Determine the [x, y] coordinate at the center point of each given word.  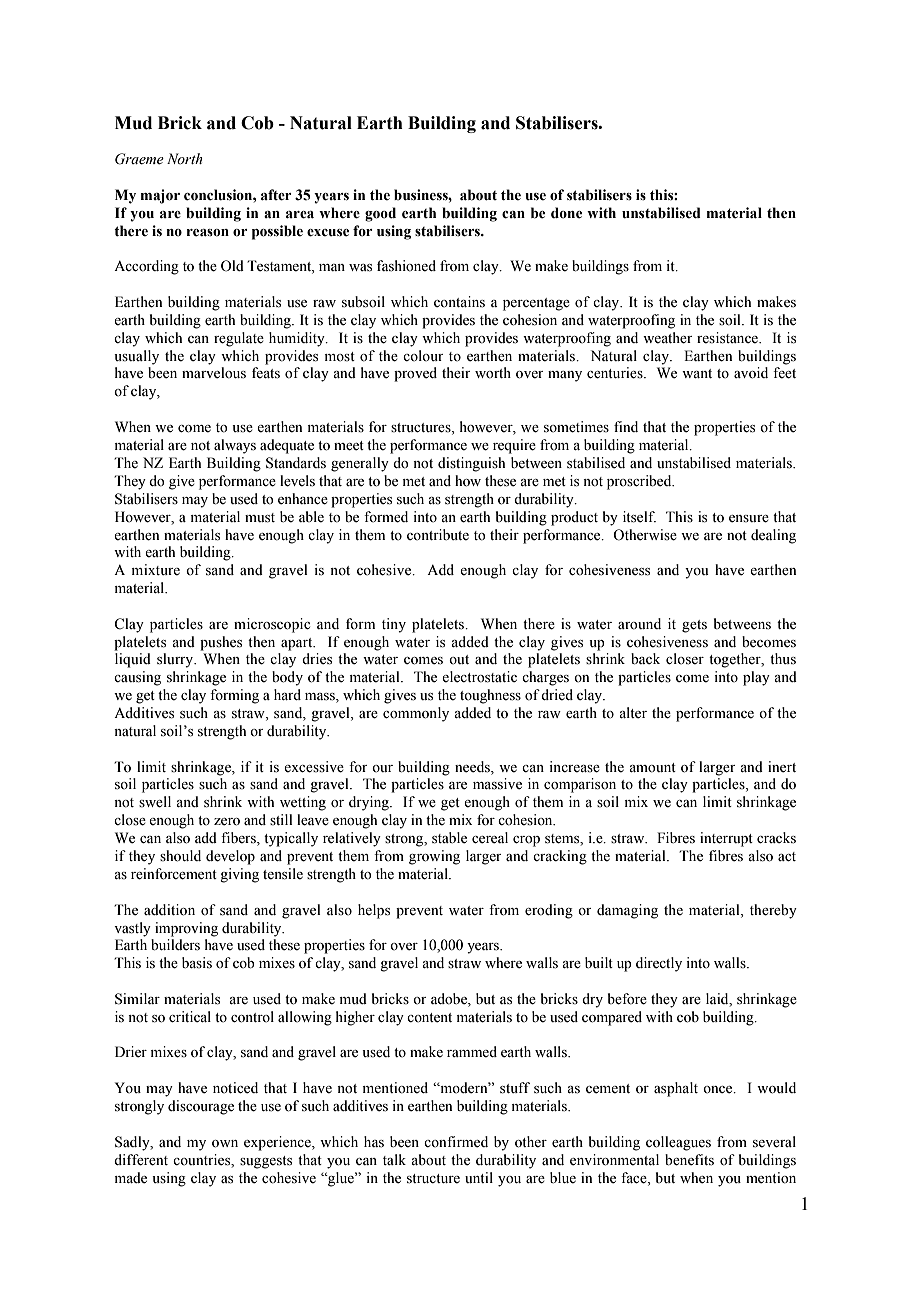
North [185, 158]
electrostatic [479, 677]
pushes [221, 643]
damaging [627, 911]
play [756, 678]
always [235, 446]
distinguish [471, 464]
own [225, 1144]
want [697, 373]
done [566, 213]
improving [186, 929]
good [380, 214]
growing [434, 857]
